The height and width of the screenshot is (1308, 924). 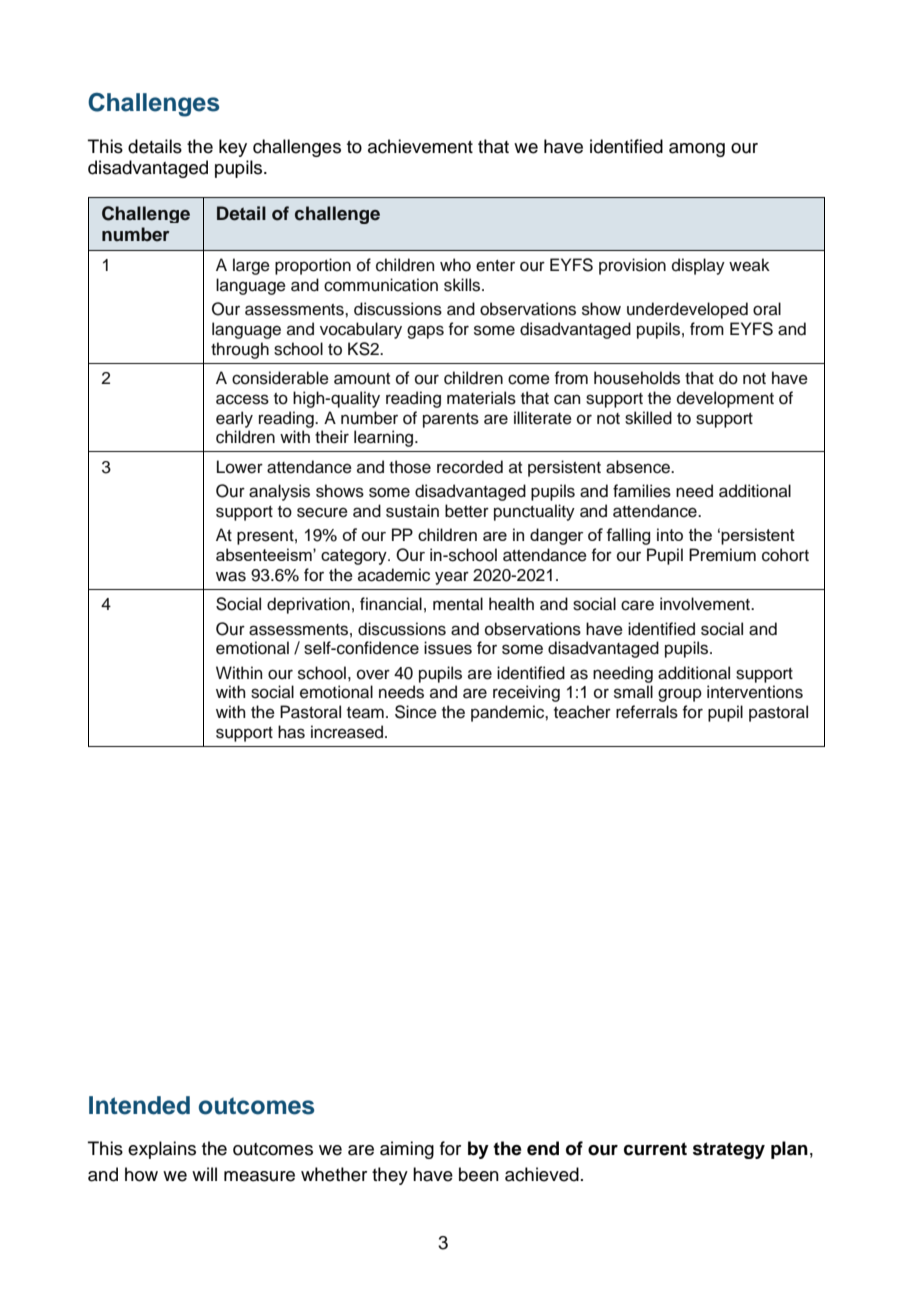 I want to click on into, so click(x=670, y=534).
